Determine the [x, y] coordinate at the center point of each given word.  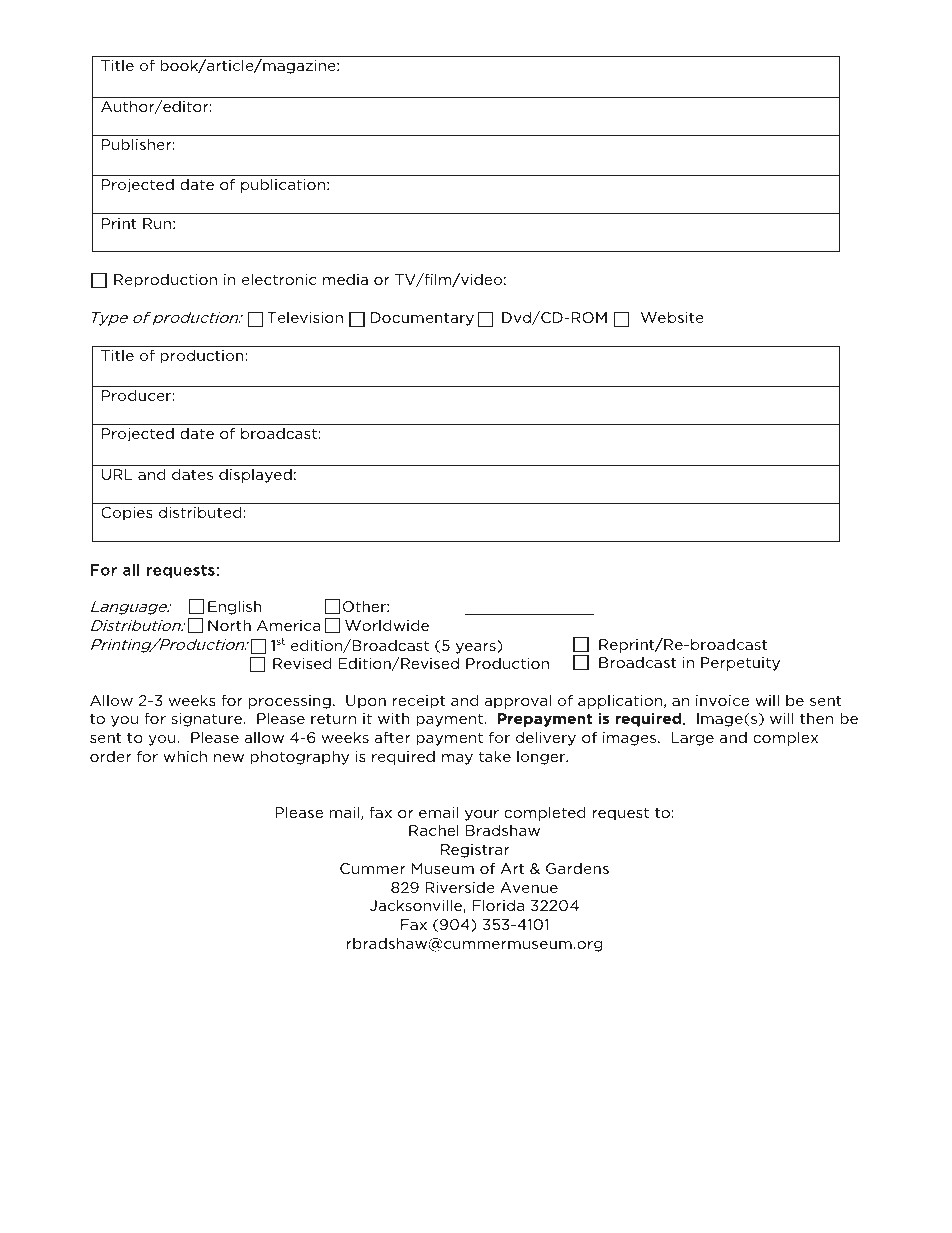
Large [692, 739]
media [345, 279]
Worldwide [387, 625]
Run [157, 223]
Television [305, 317]
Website [672, 317]
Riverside [460, 887]
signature [208, 720]
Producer [137, 395]
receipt [419, 702]
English [235, 607]
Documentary [422, 319]
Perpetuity [740, 664]
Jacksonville [417, 906]
